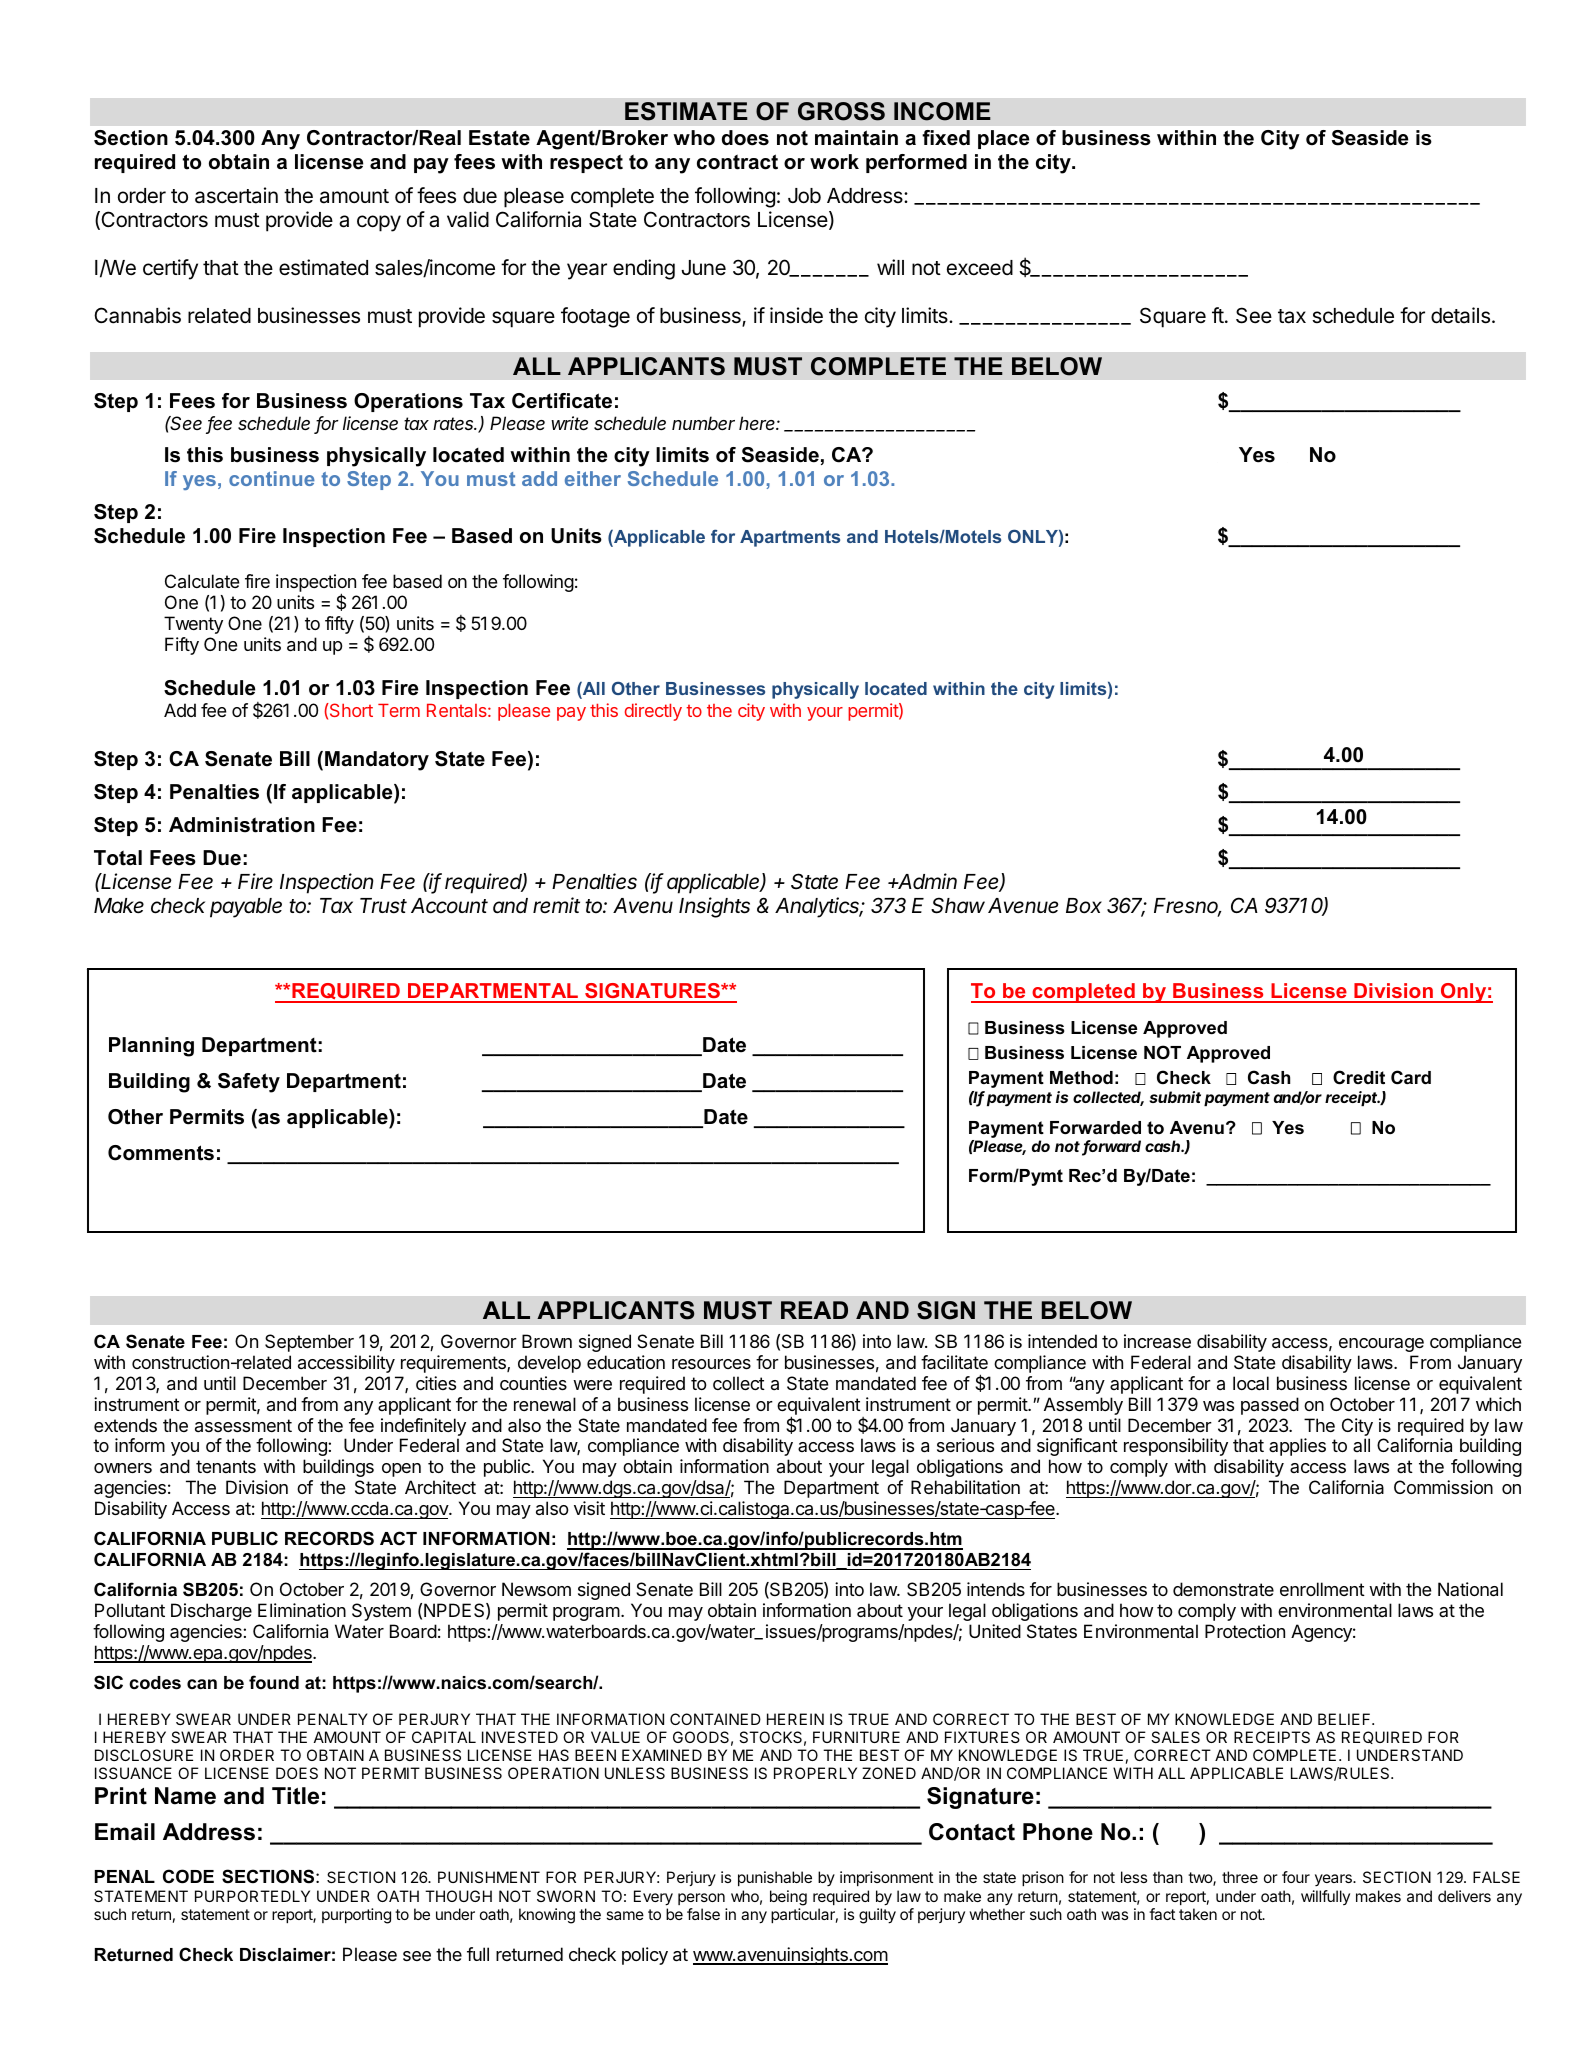  I want to click on work, so click(834, 162).
